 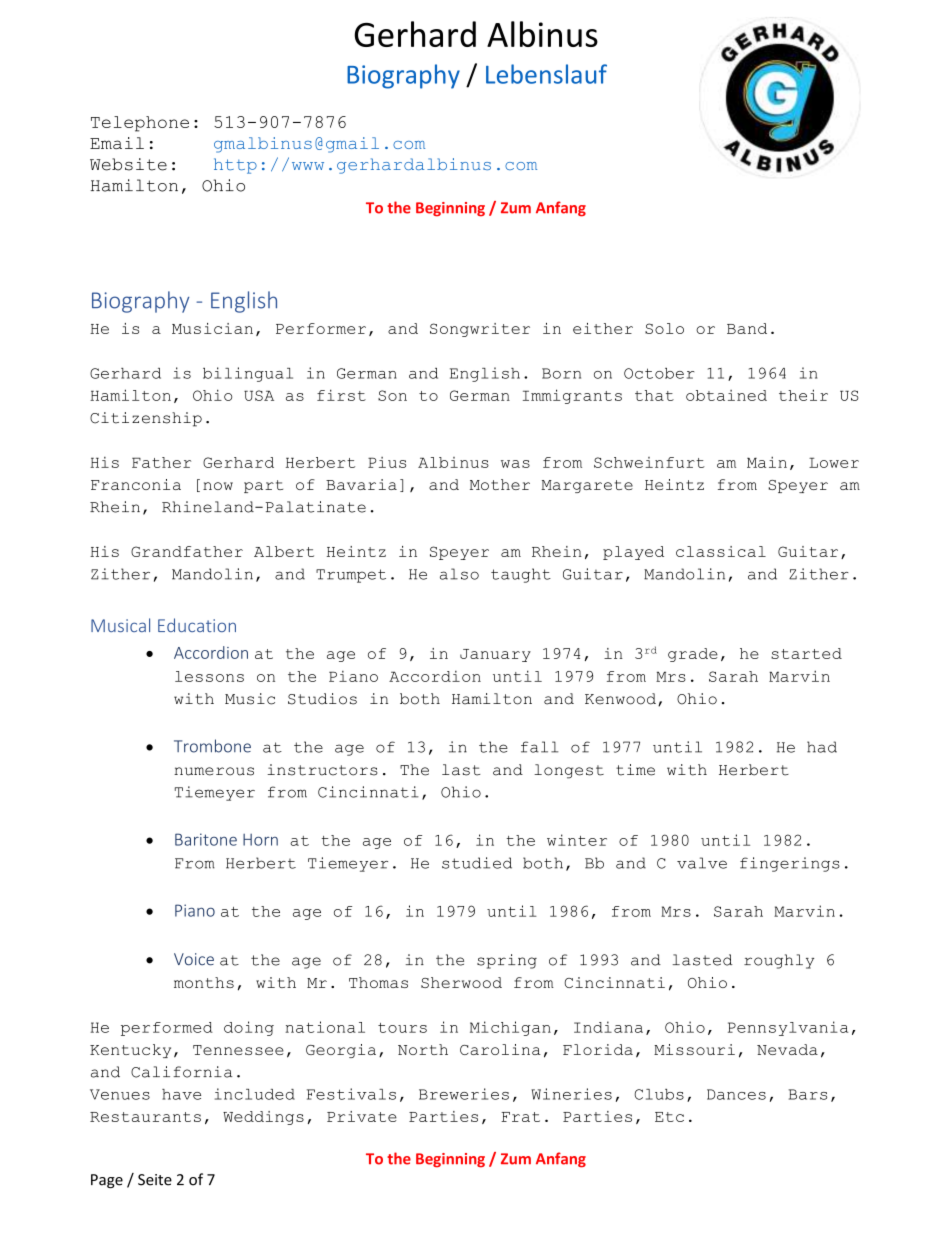 I want to click on Songwriter, so click(x=480, y=330).
